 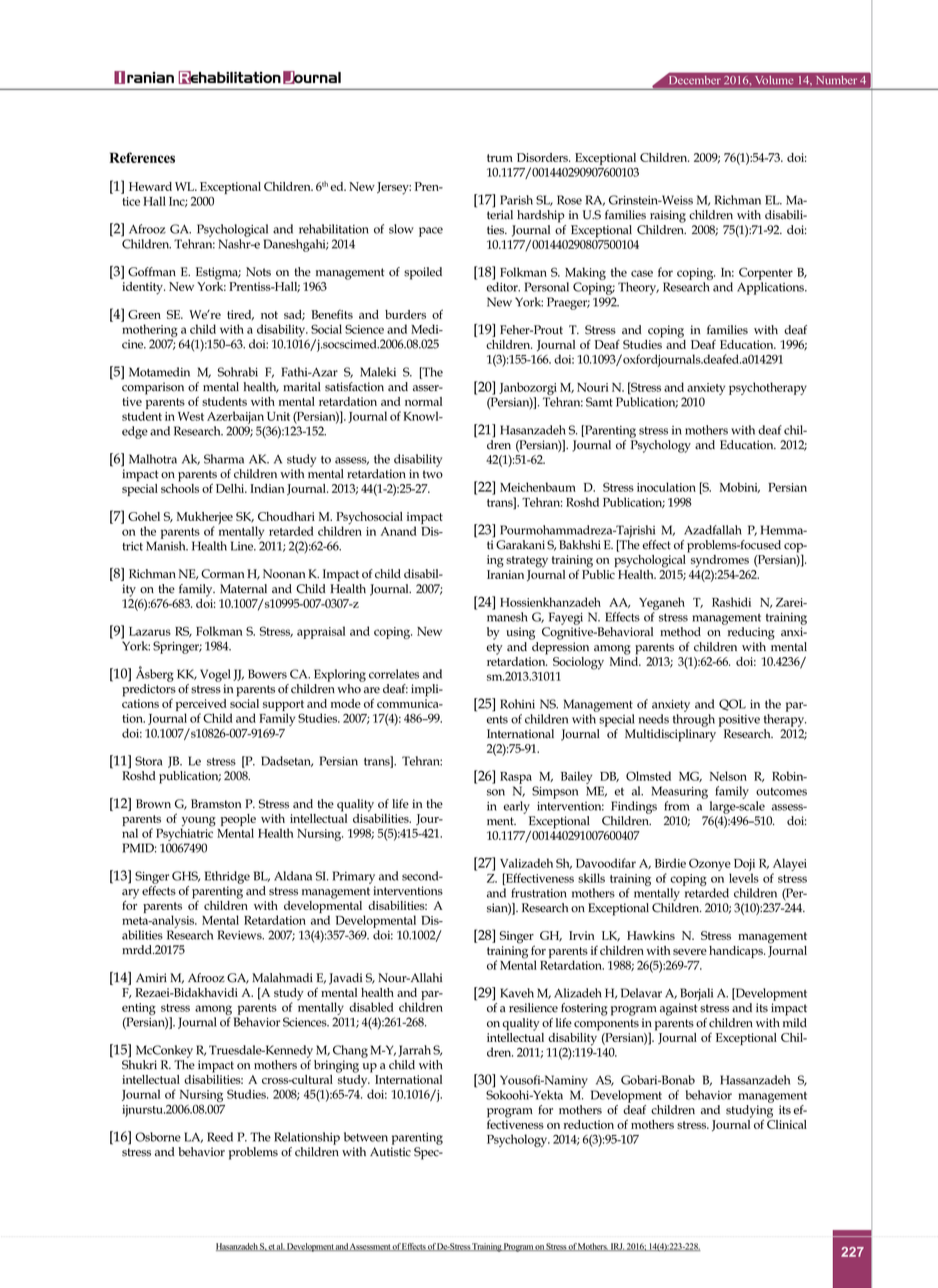 What do you see at coordinates (668, 216) in the document?
I see `raising` at bounding box center [668, 216].
